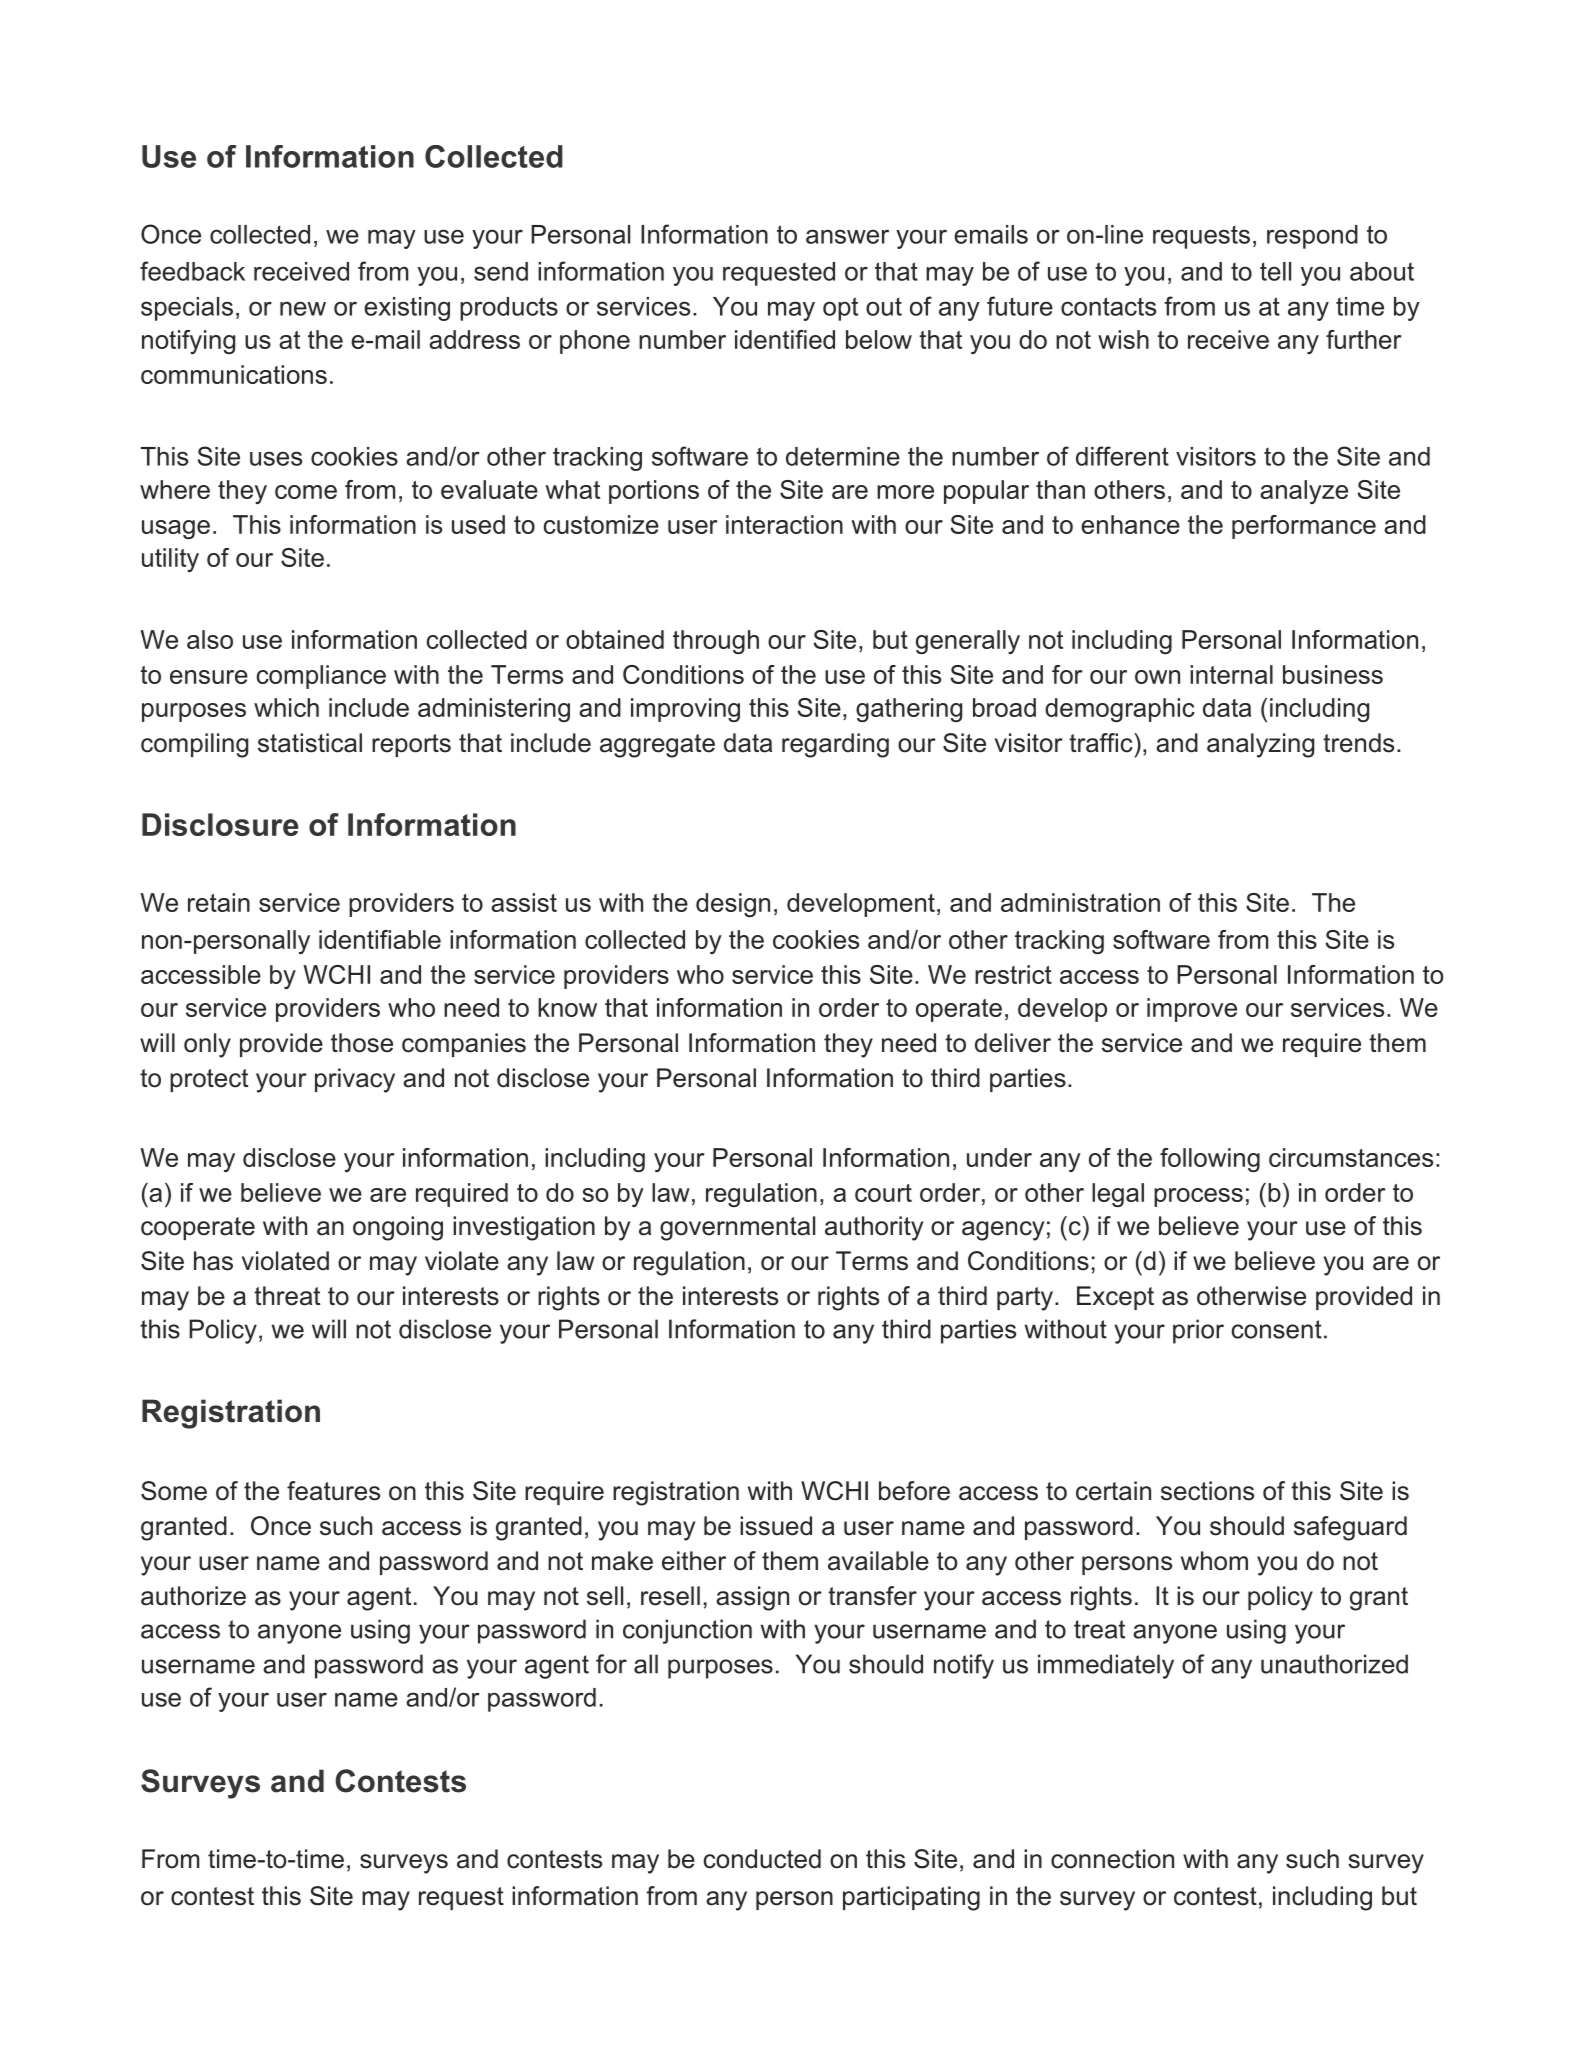  Describe the element at coordinates (1192, 1010) in the image. I see `improve` at that location.
